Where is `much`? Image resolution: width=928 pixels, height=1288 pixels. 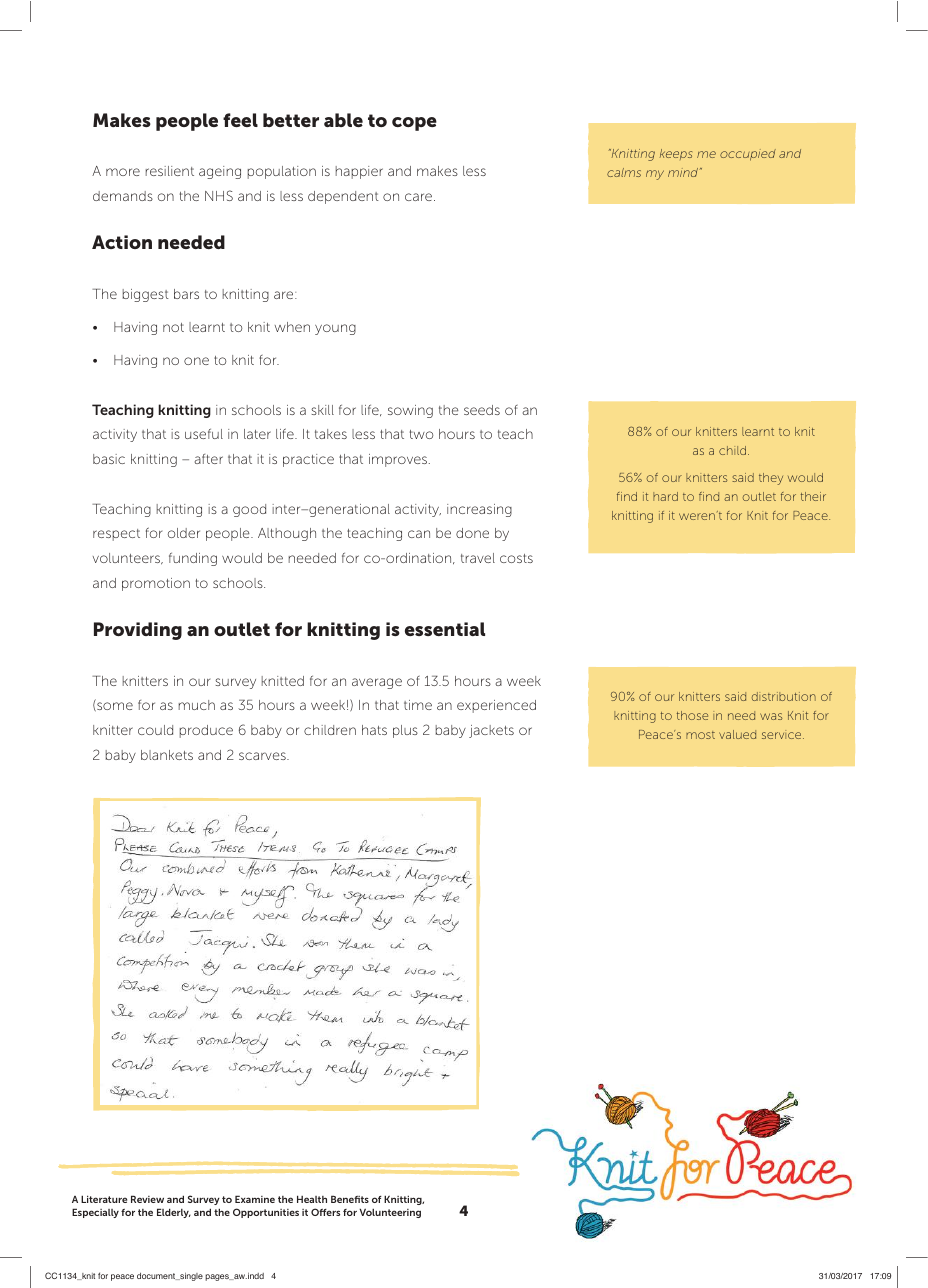
much is located at coordinates (197, 705).
